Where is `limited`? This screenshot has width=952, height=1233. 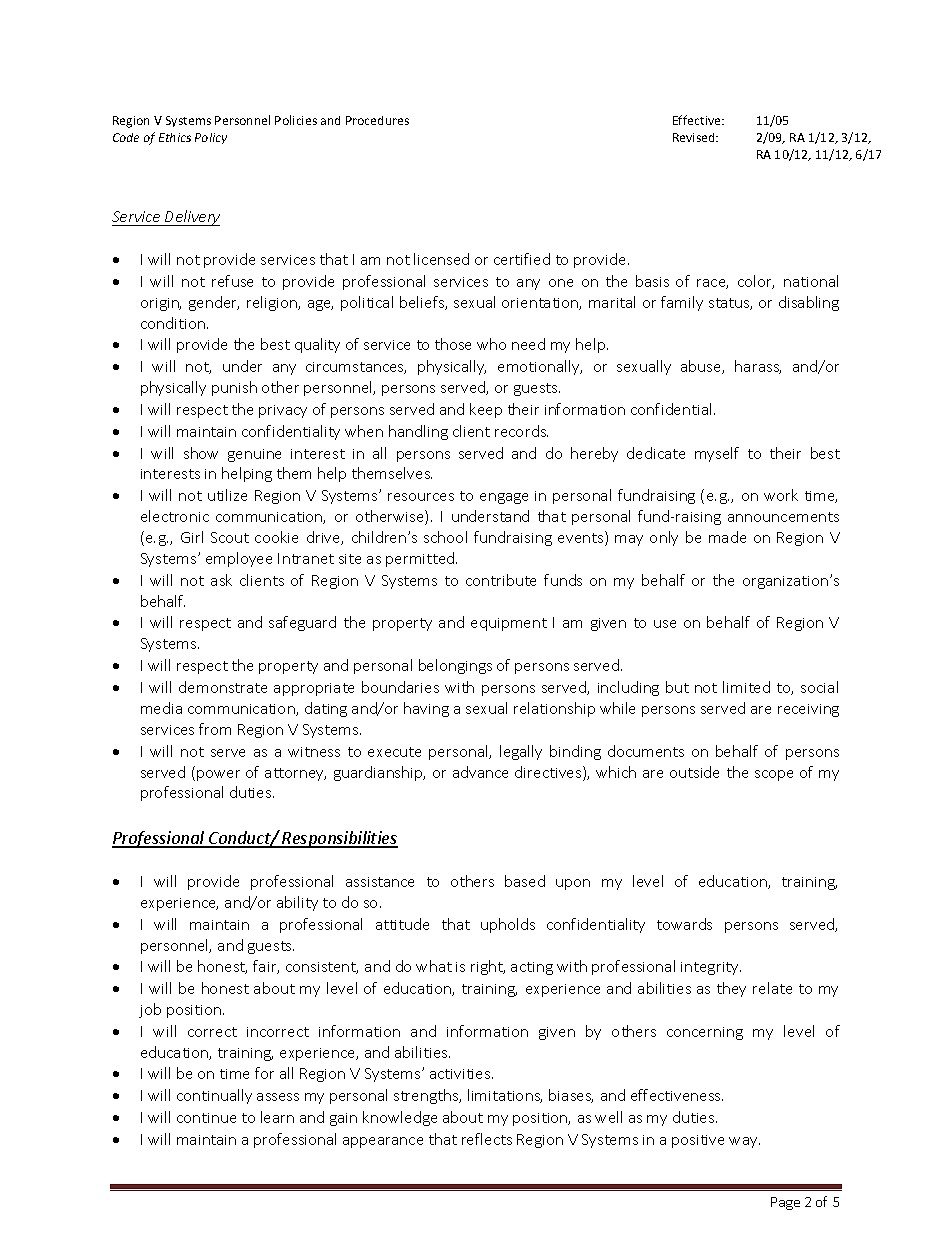
limited is located at coordinates (746, 687).
